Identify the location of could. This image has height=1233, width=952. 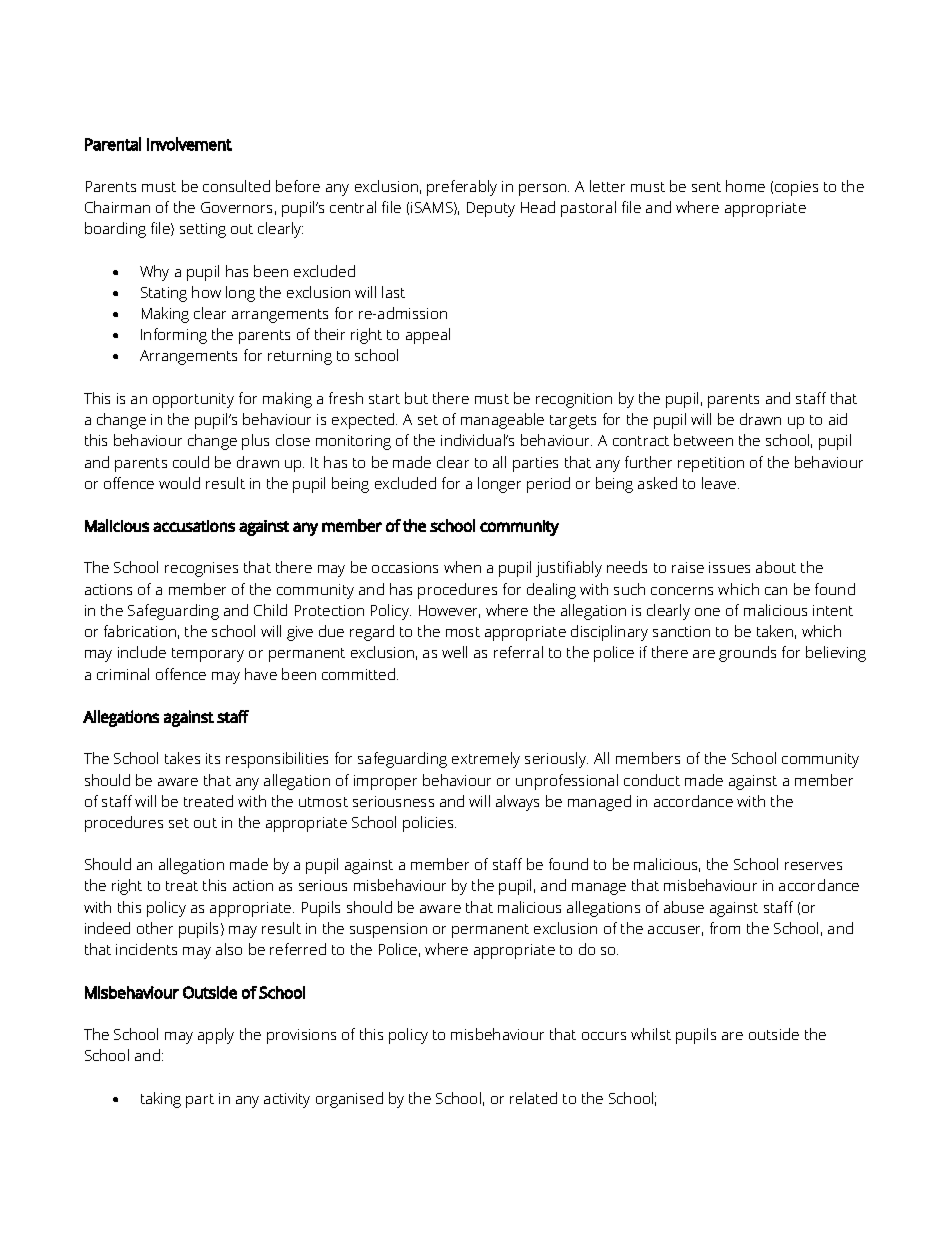
(191, 462).
